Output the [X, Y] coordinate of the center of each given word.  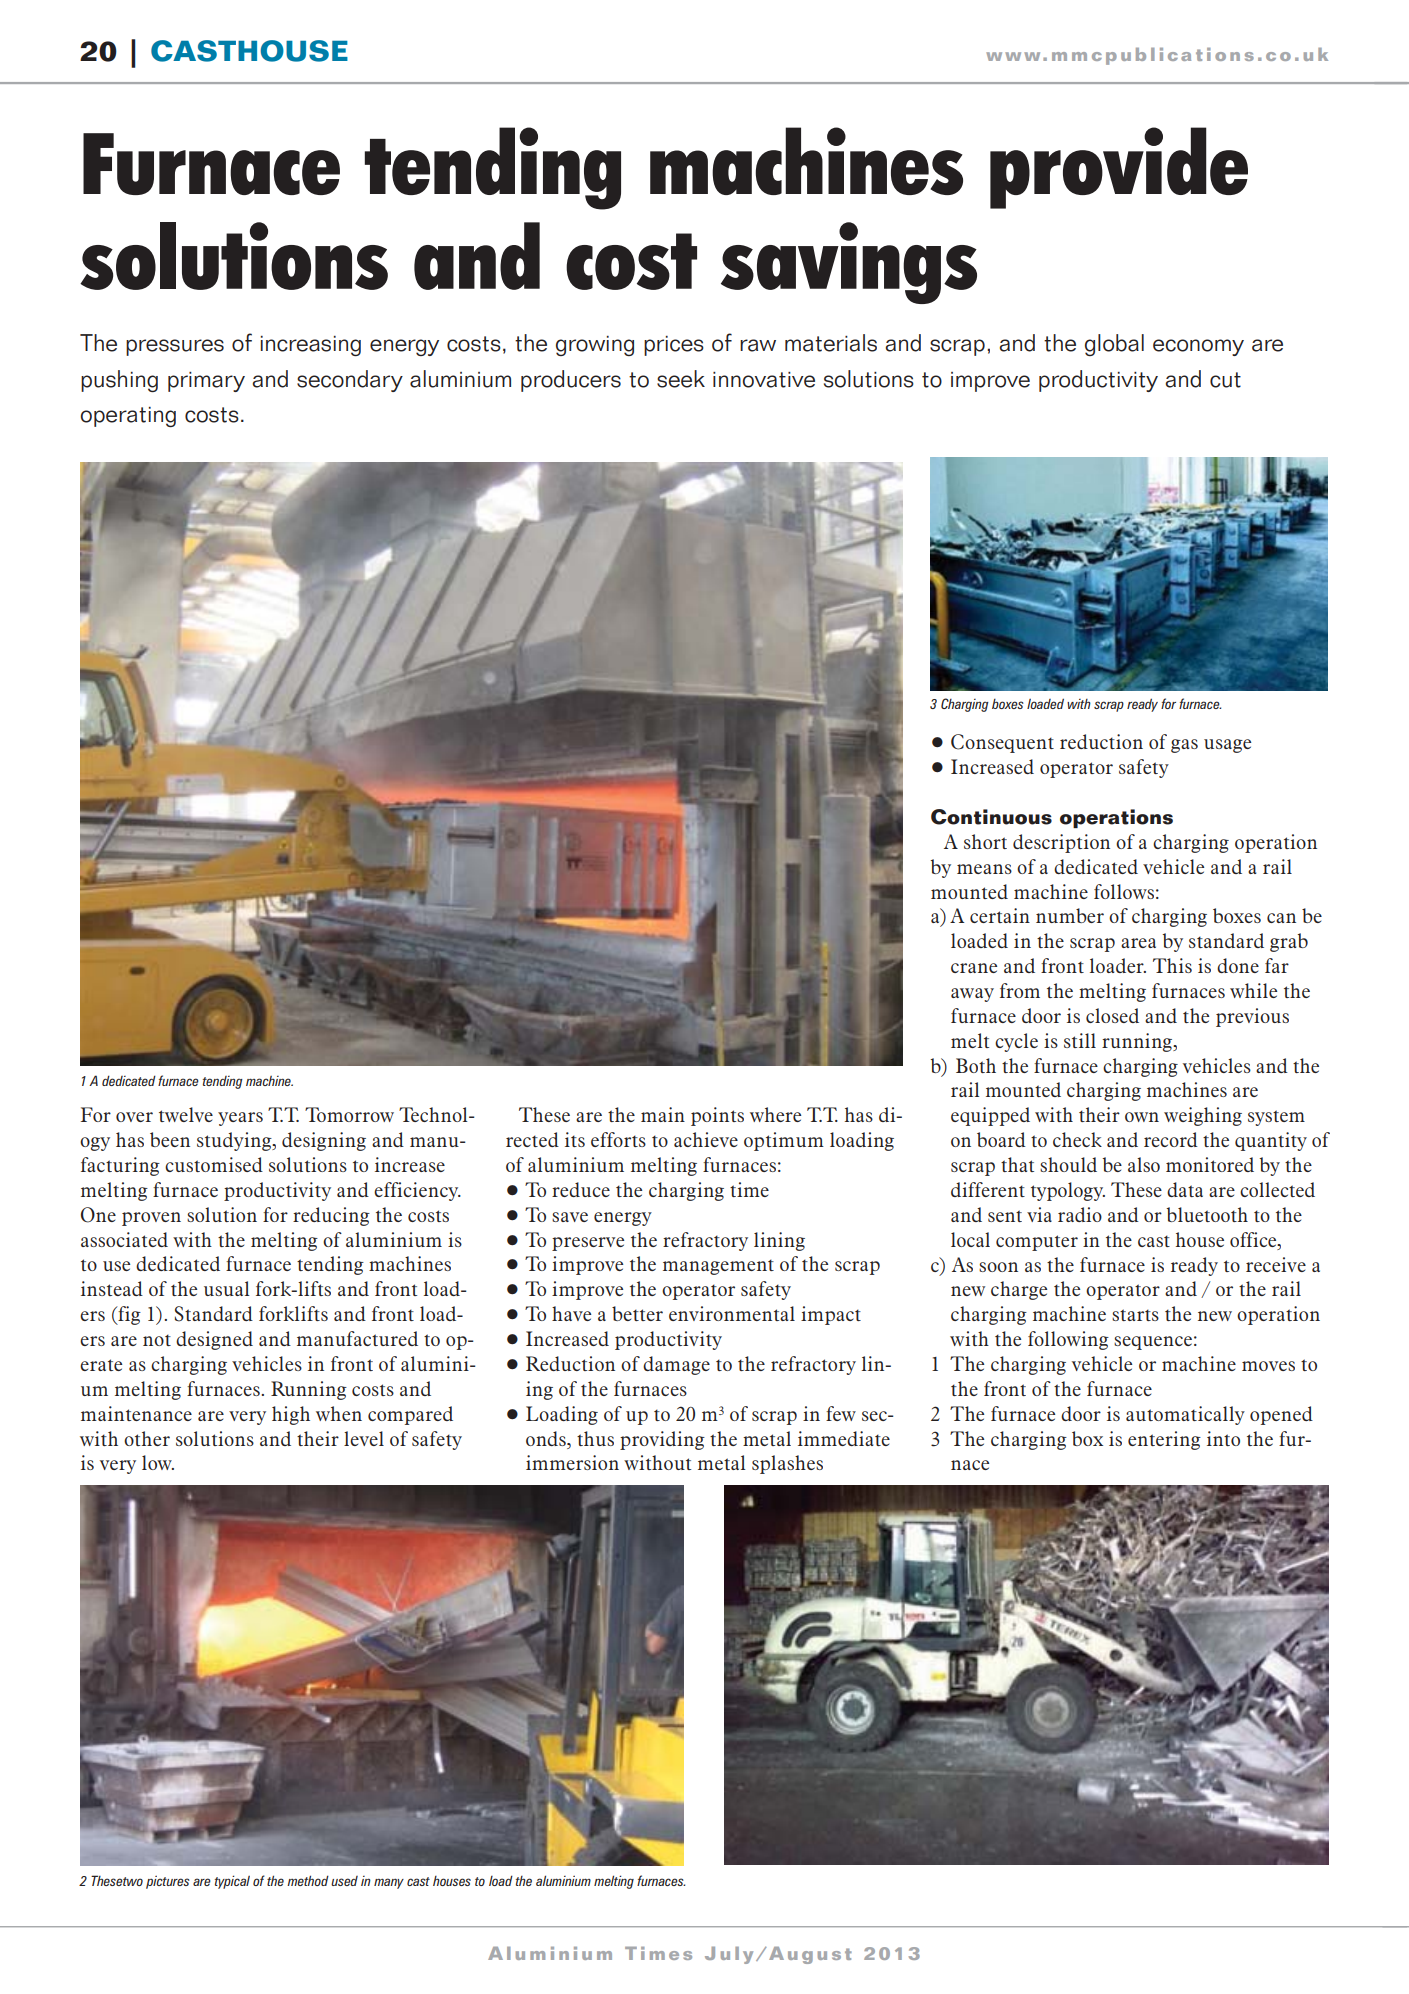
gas [1184, 746]
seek [681, 379]
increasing [311, 346]
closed [1112, 1015]
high [291, 1415]
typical [232, 1882]
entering [1164, 1440]
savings [849, 263]
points [717, 1116]
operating [128, 417]
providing [662, 1440]
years [240, 1119]
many [389, 1883]
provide [1119, 168]
